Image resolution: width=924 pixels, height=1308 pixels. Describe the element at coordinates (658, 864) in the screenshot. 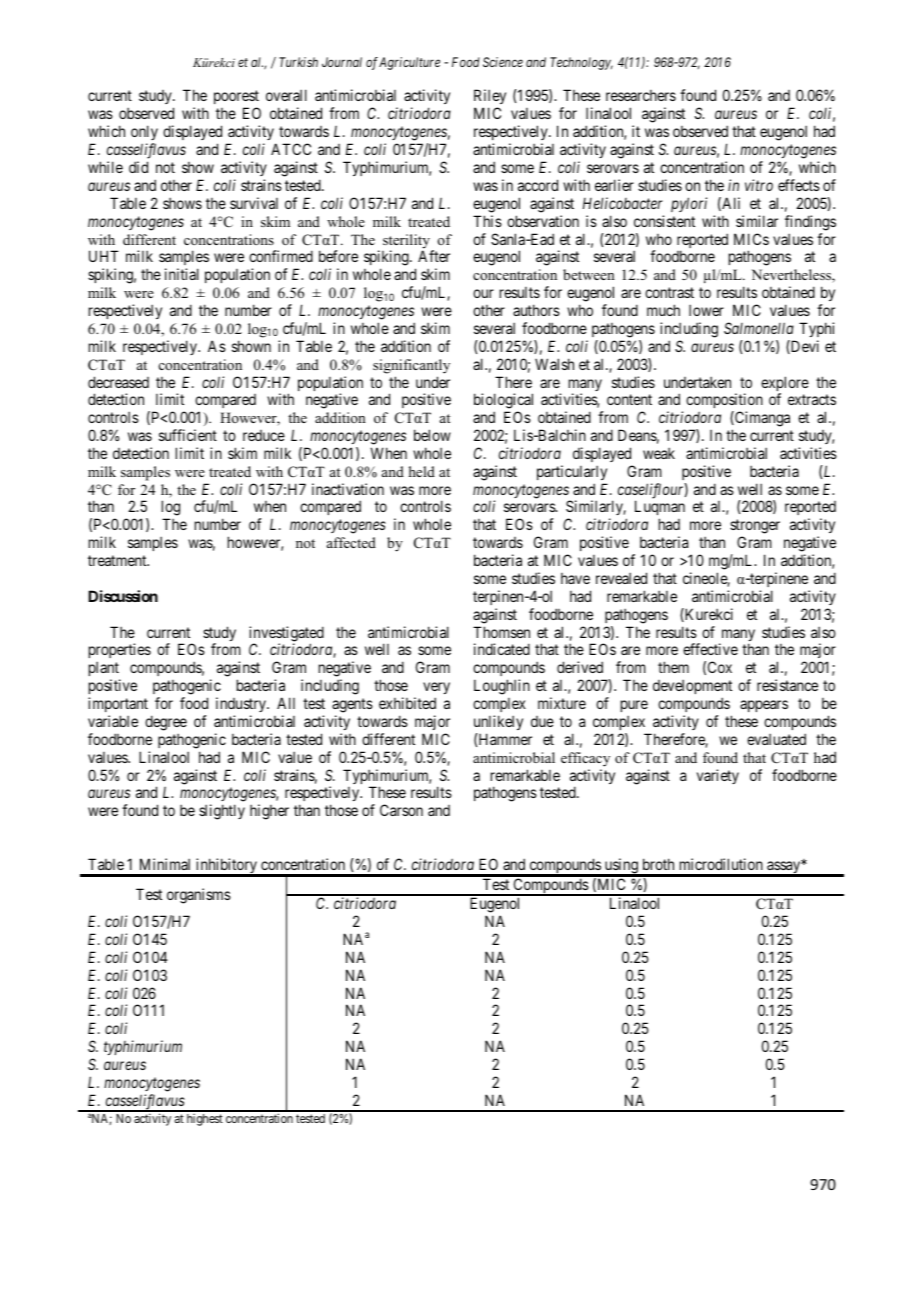

I see `broth` at that location.
